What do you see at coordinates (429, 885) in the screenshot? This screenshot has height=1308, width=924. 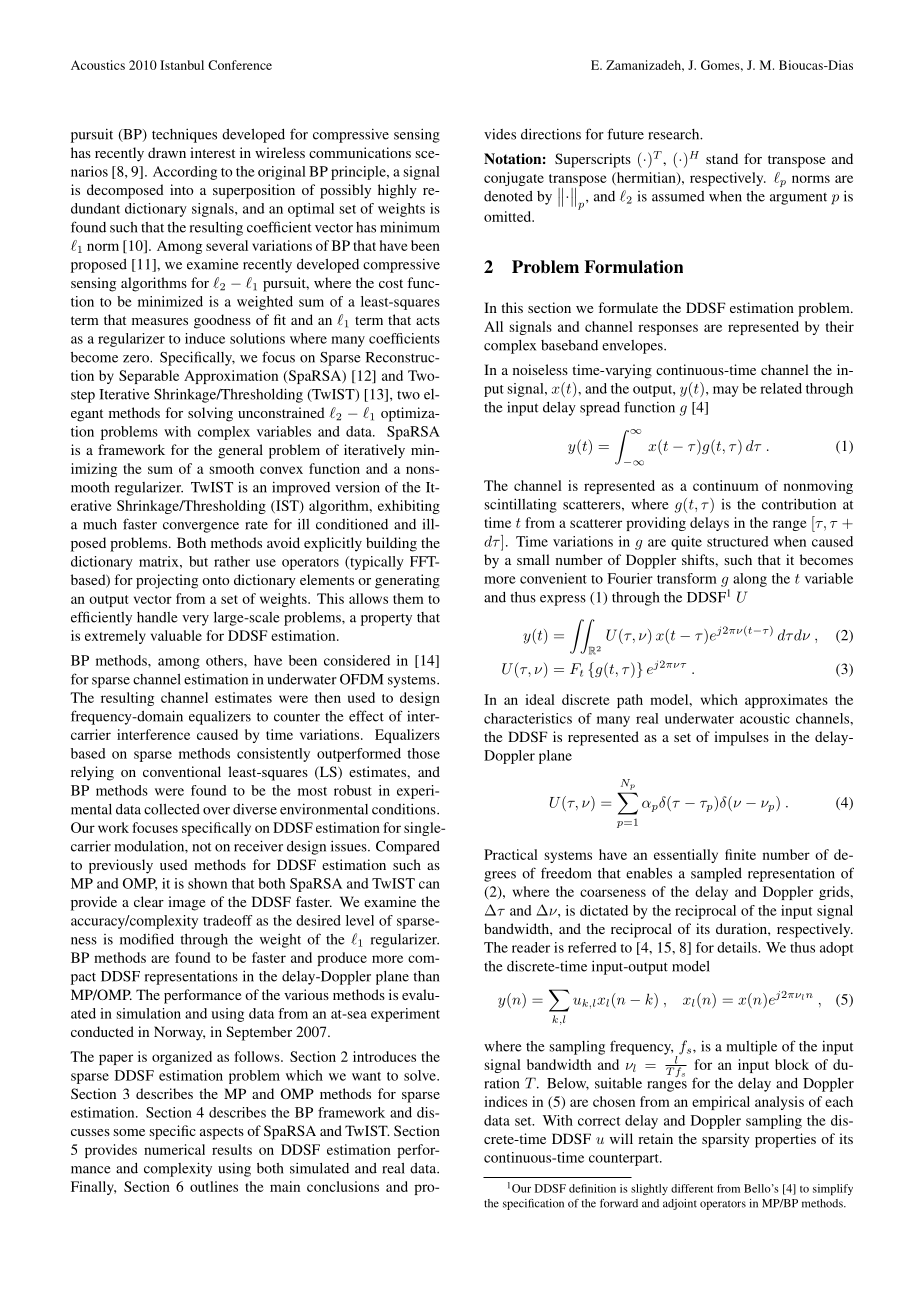 I see `can` at bounding box center [429, 885].
